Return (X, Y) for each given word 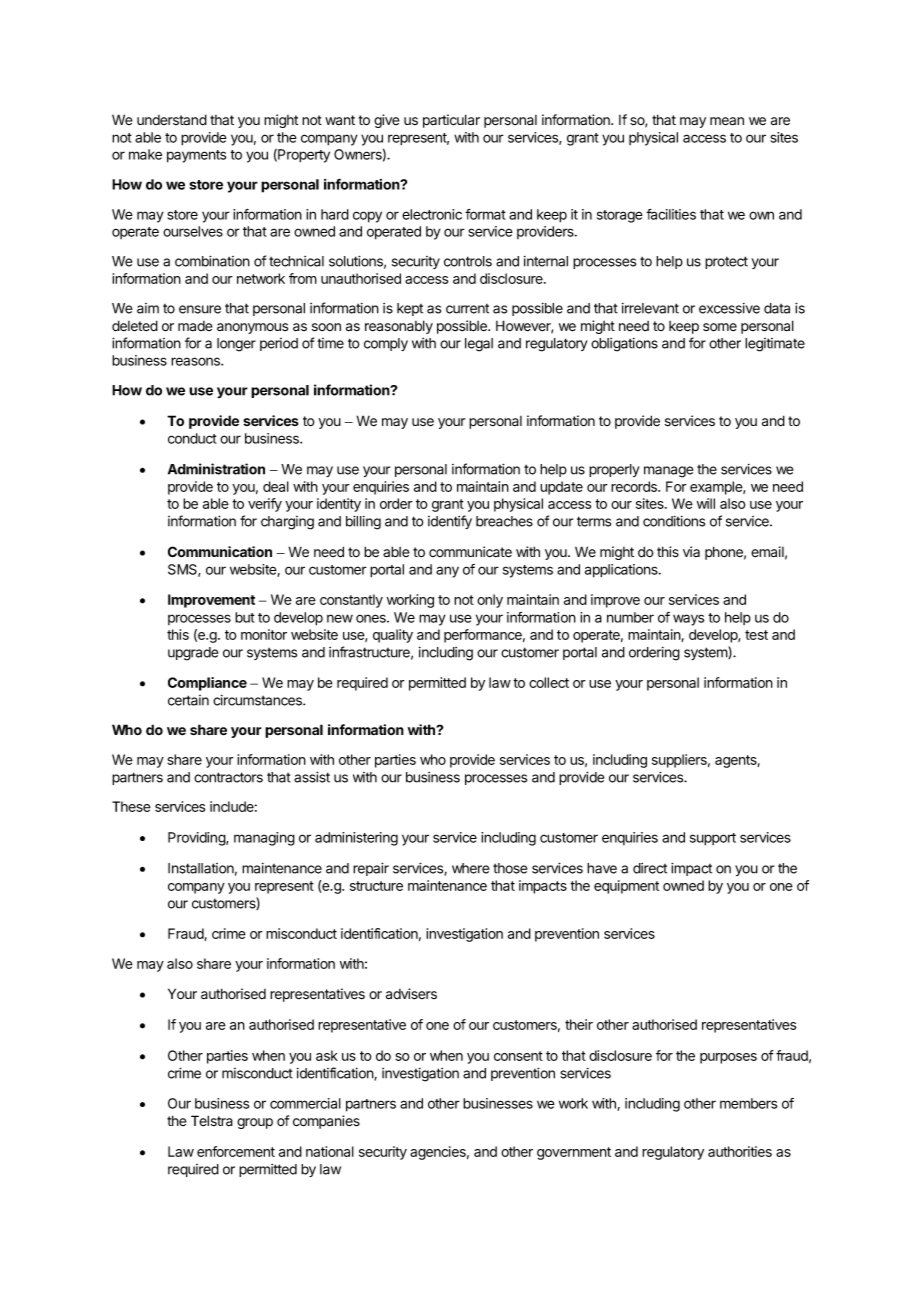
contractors (228, 777)
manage (668, 472)
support (713, 839)
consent (518, 1056)
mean (727, 121)
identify (450, 522)
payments (196, 156)
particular (451, 121)
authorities (740, 1151)
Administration (216, 469)
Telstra (212, 1121)
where (470, 868)
